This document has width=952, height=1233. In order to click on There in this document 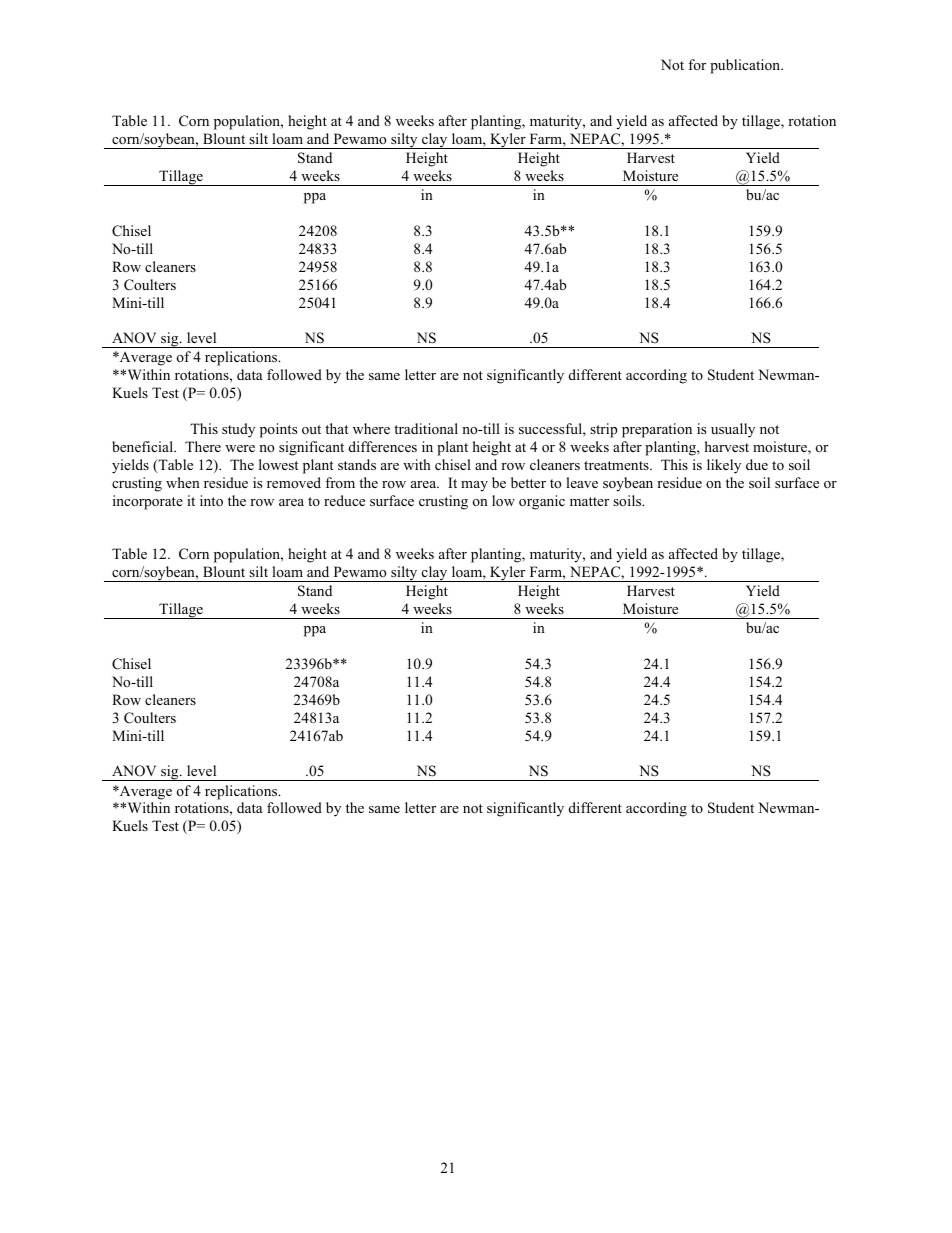, I will do `click(203, 446)`.
